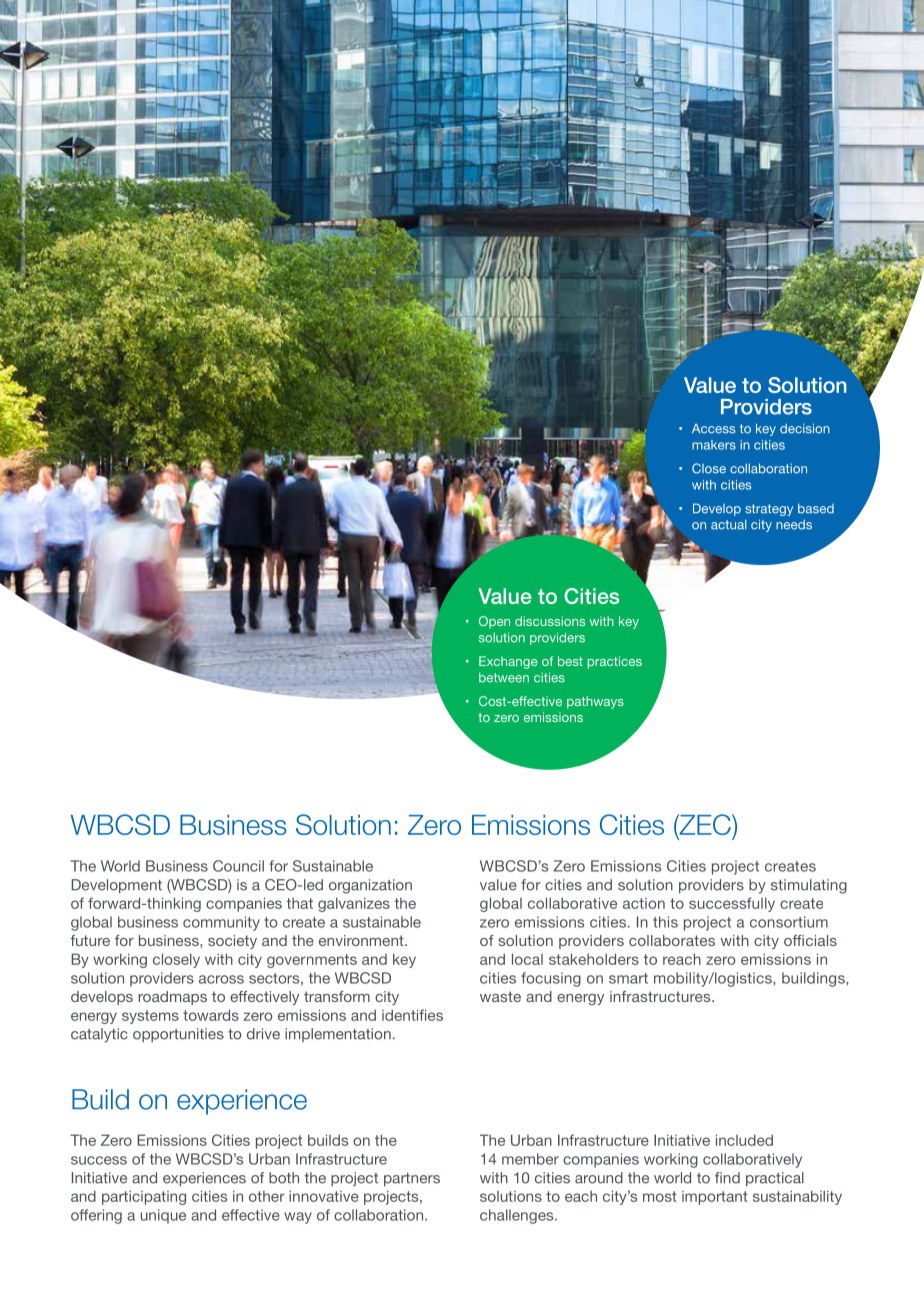 Image resolution: width=924 pixels, height=1308 pixels. What do you see at coordinates (370, 886) in the page?
I see `organization` at bounding box center [370, 886].
